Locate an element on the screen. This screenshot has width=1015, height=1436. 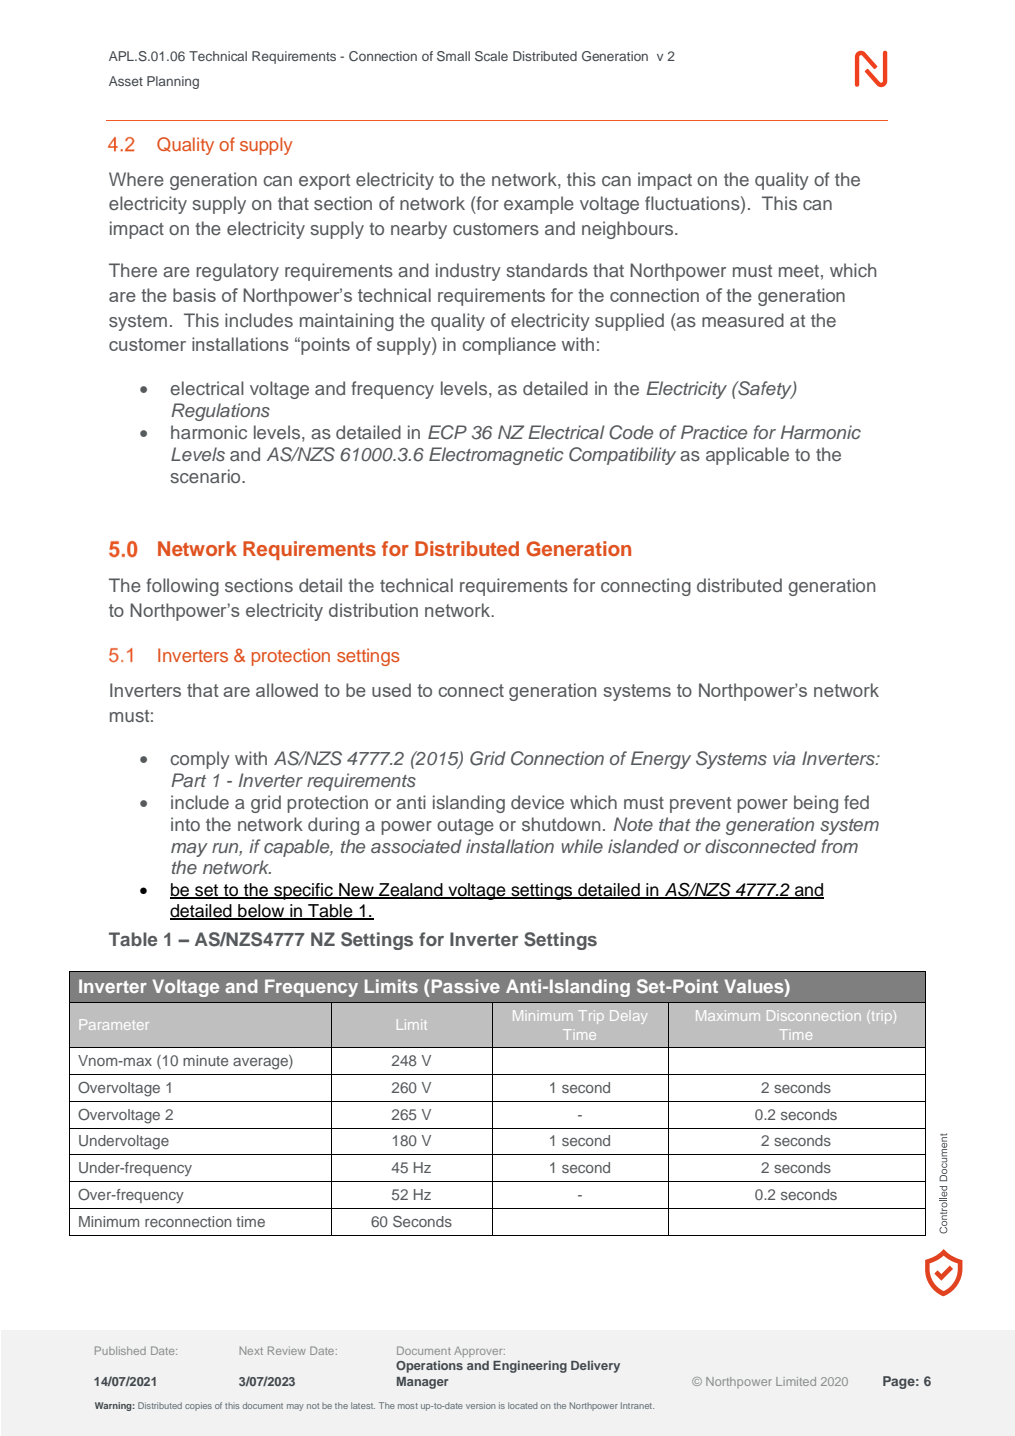
device is located at coordinates (537, 802).
